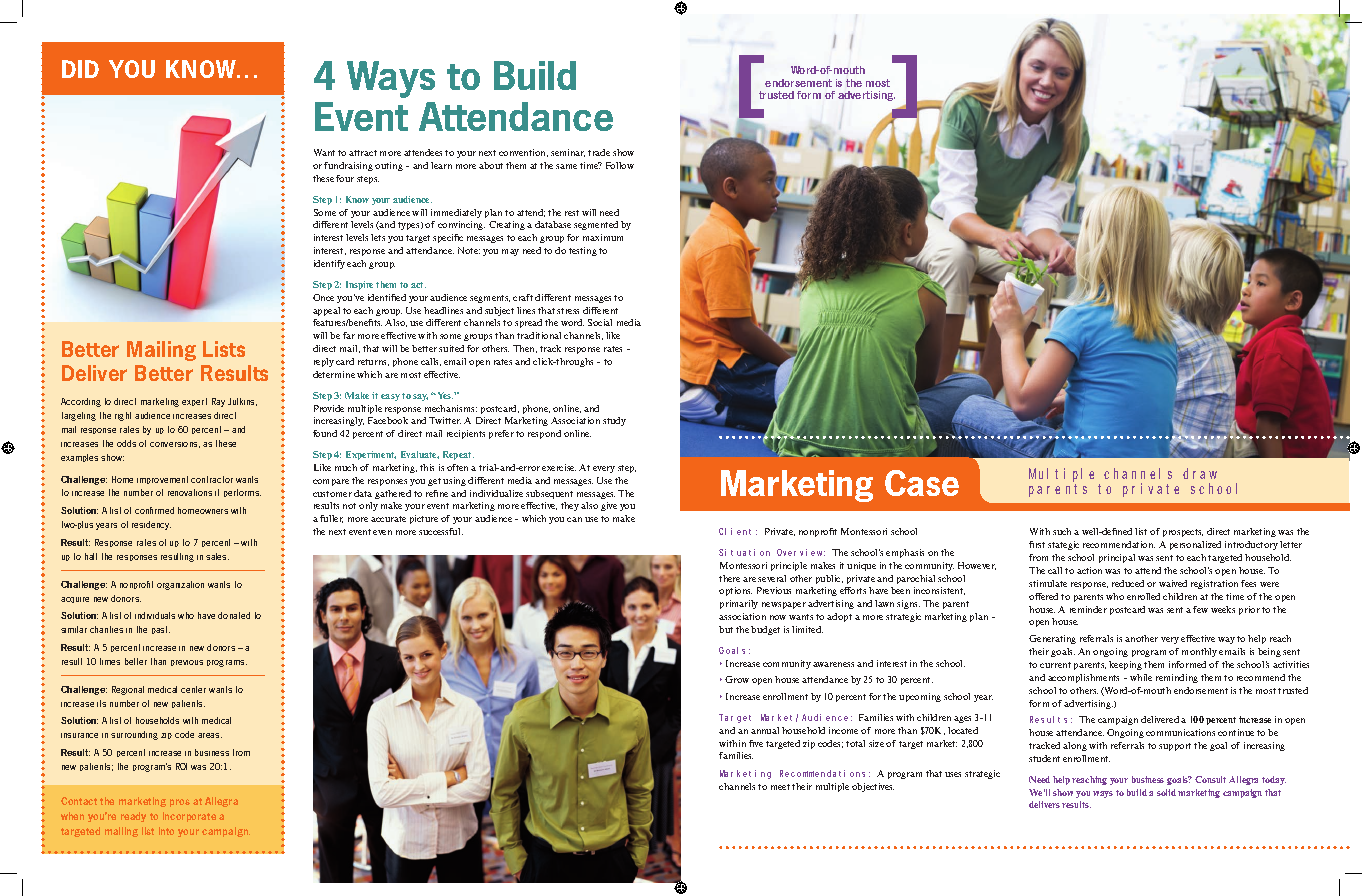  I want to click on Follow, so click(620, 165).
